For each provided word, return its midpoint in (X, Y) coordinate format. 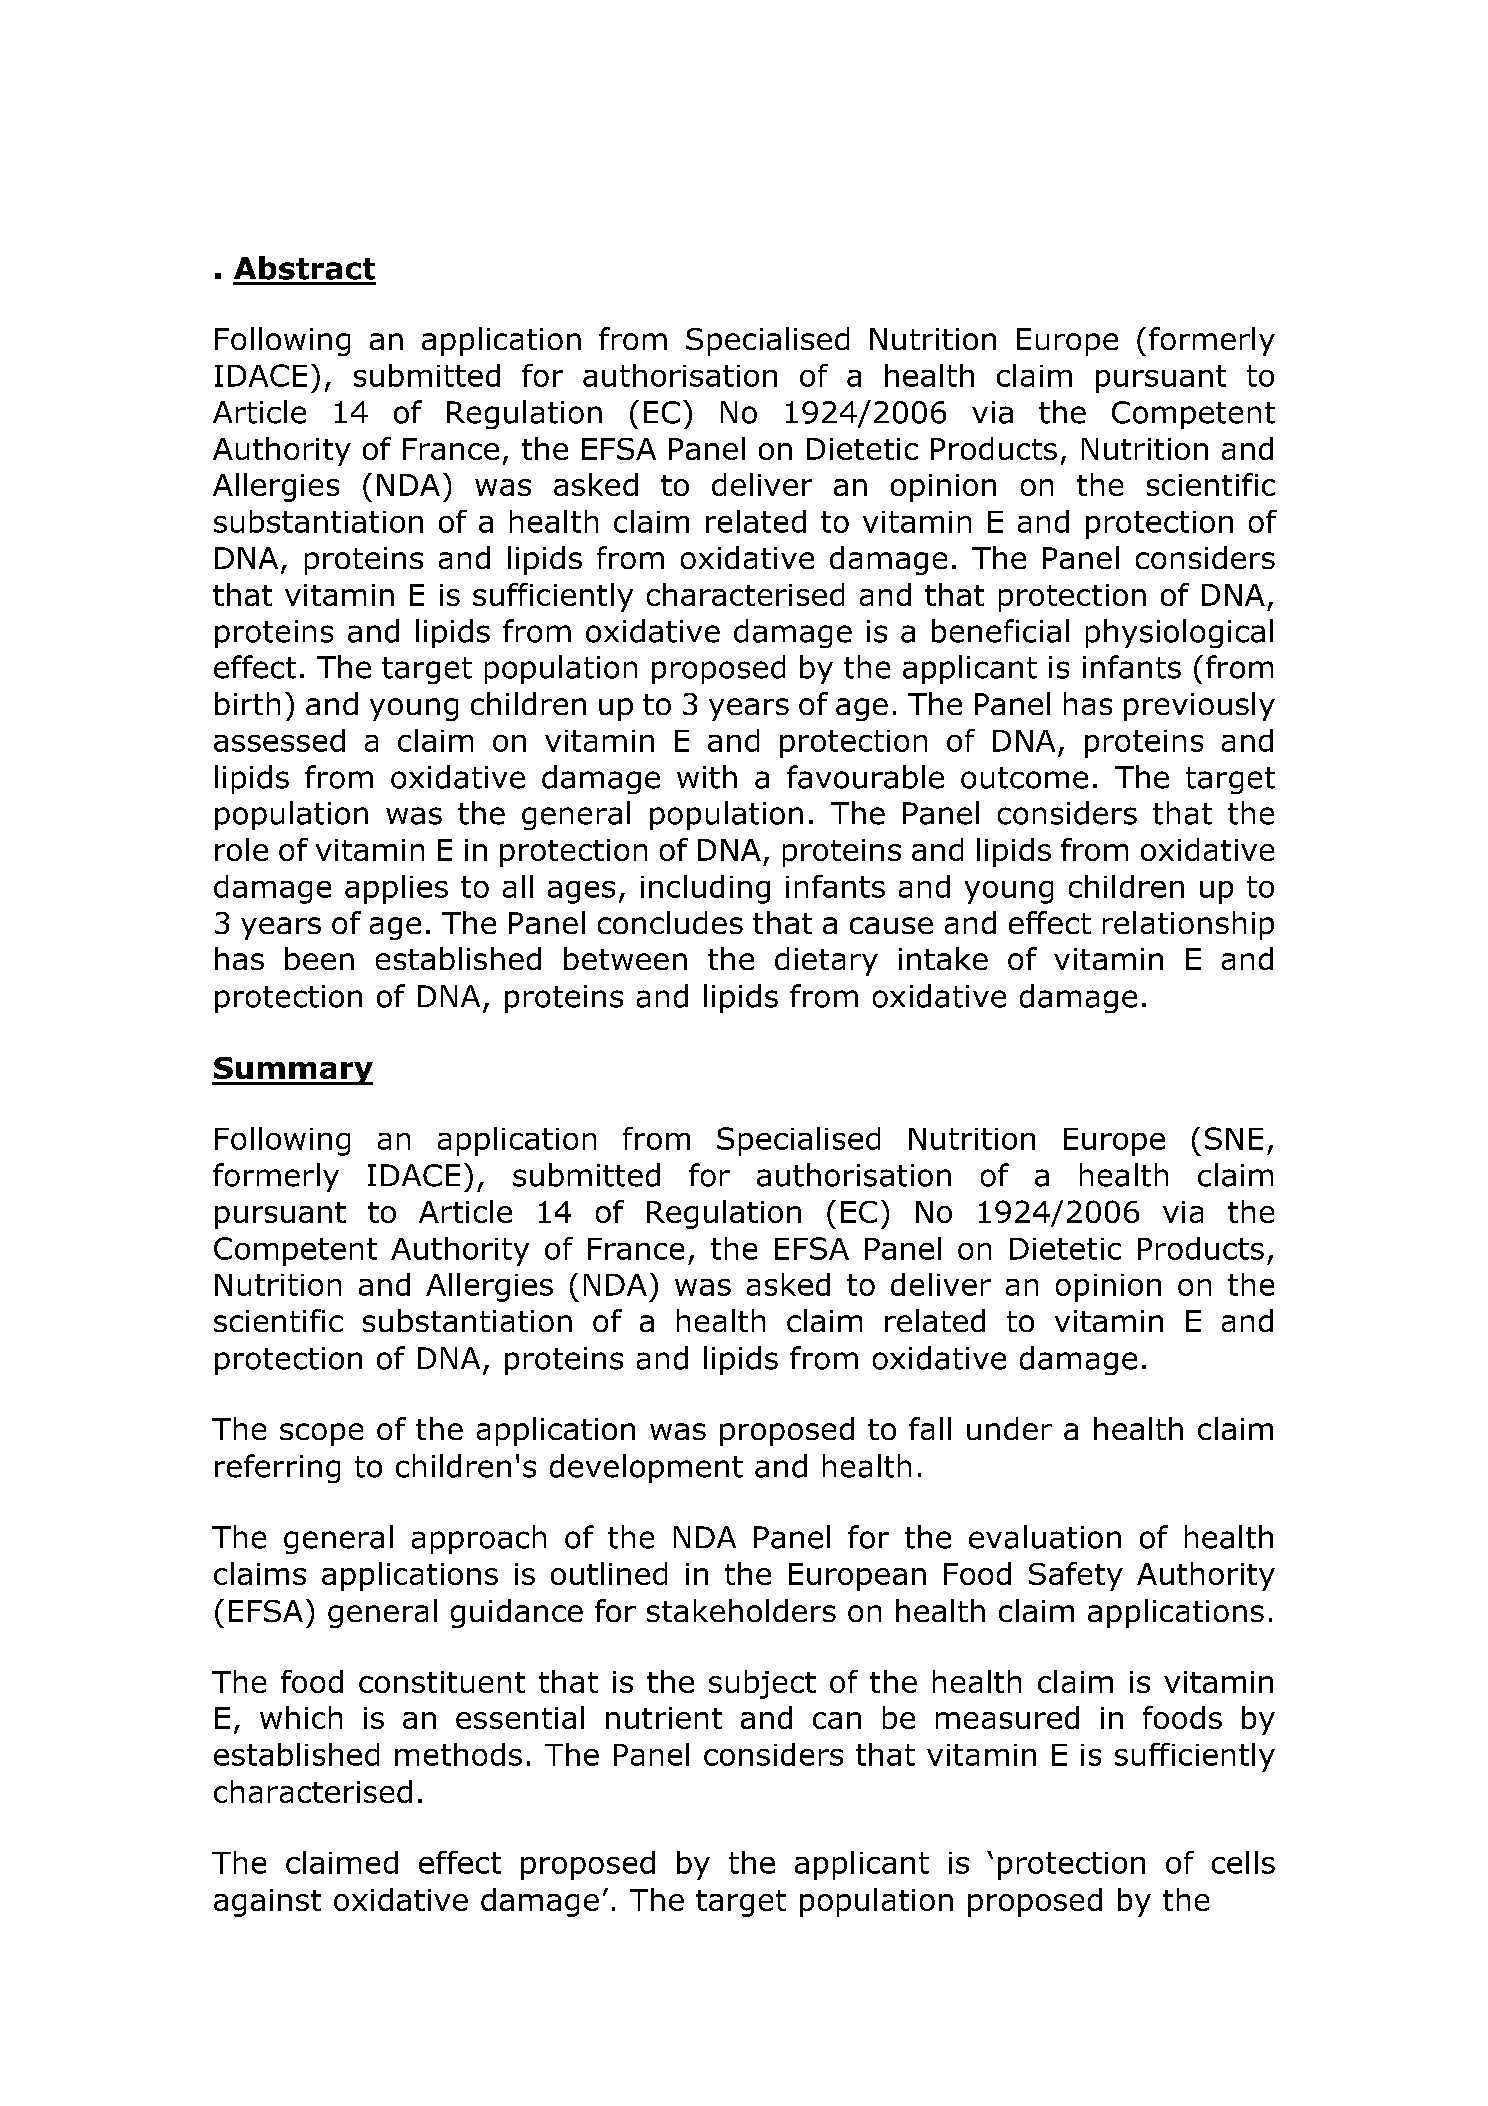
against (267, 1903)
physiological (1179, 633)
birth (247, 703)
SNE (1234, 1138)
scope (321, 1434)
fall (930, 1428)
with (707, 777)
